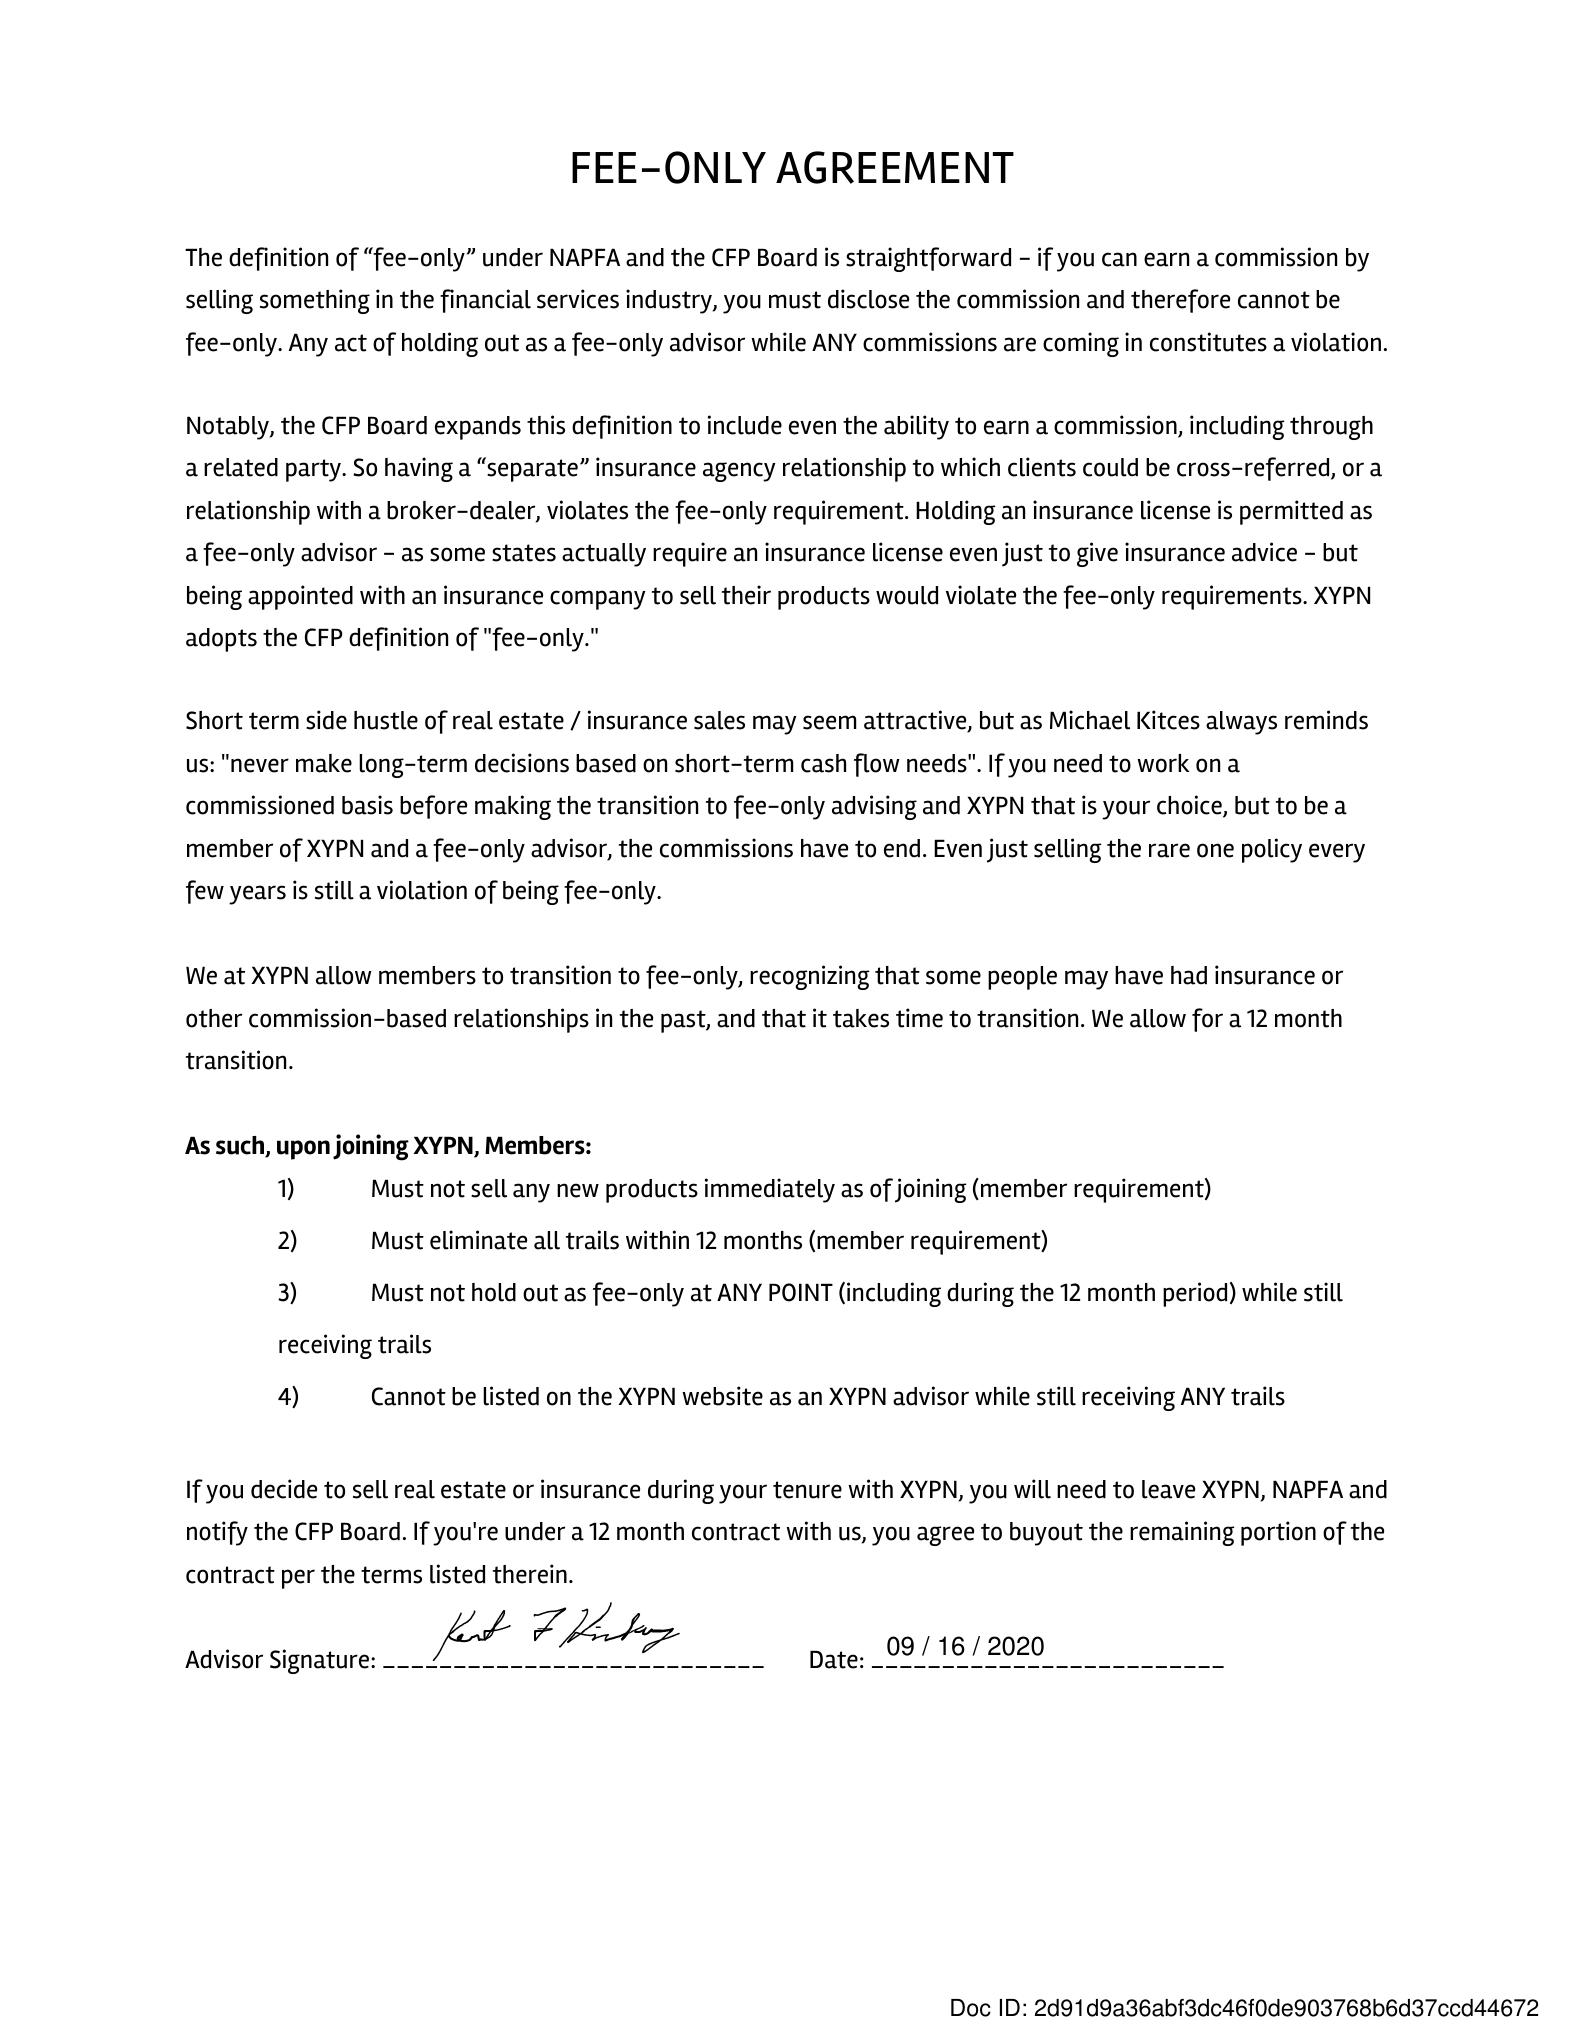 This page has width=1575, height=2039. What do you see at coordinates (1189, 975) in the page?
I see `had` at bounding box center [1189, 975].
